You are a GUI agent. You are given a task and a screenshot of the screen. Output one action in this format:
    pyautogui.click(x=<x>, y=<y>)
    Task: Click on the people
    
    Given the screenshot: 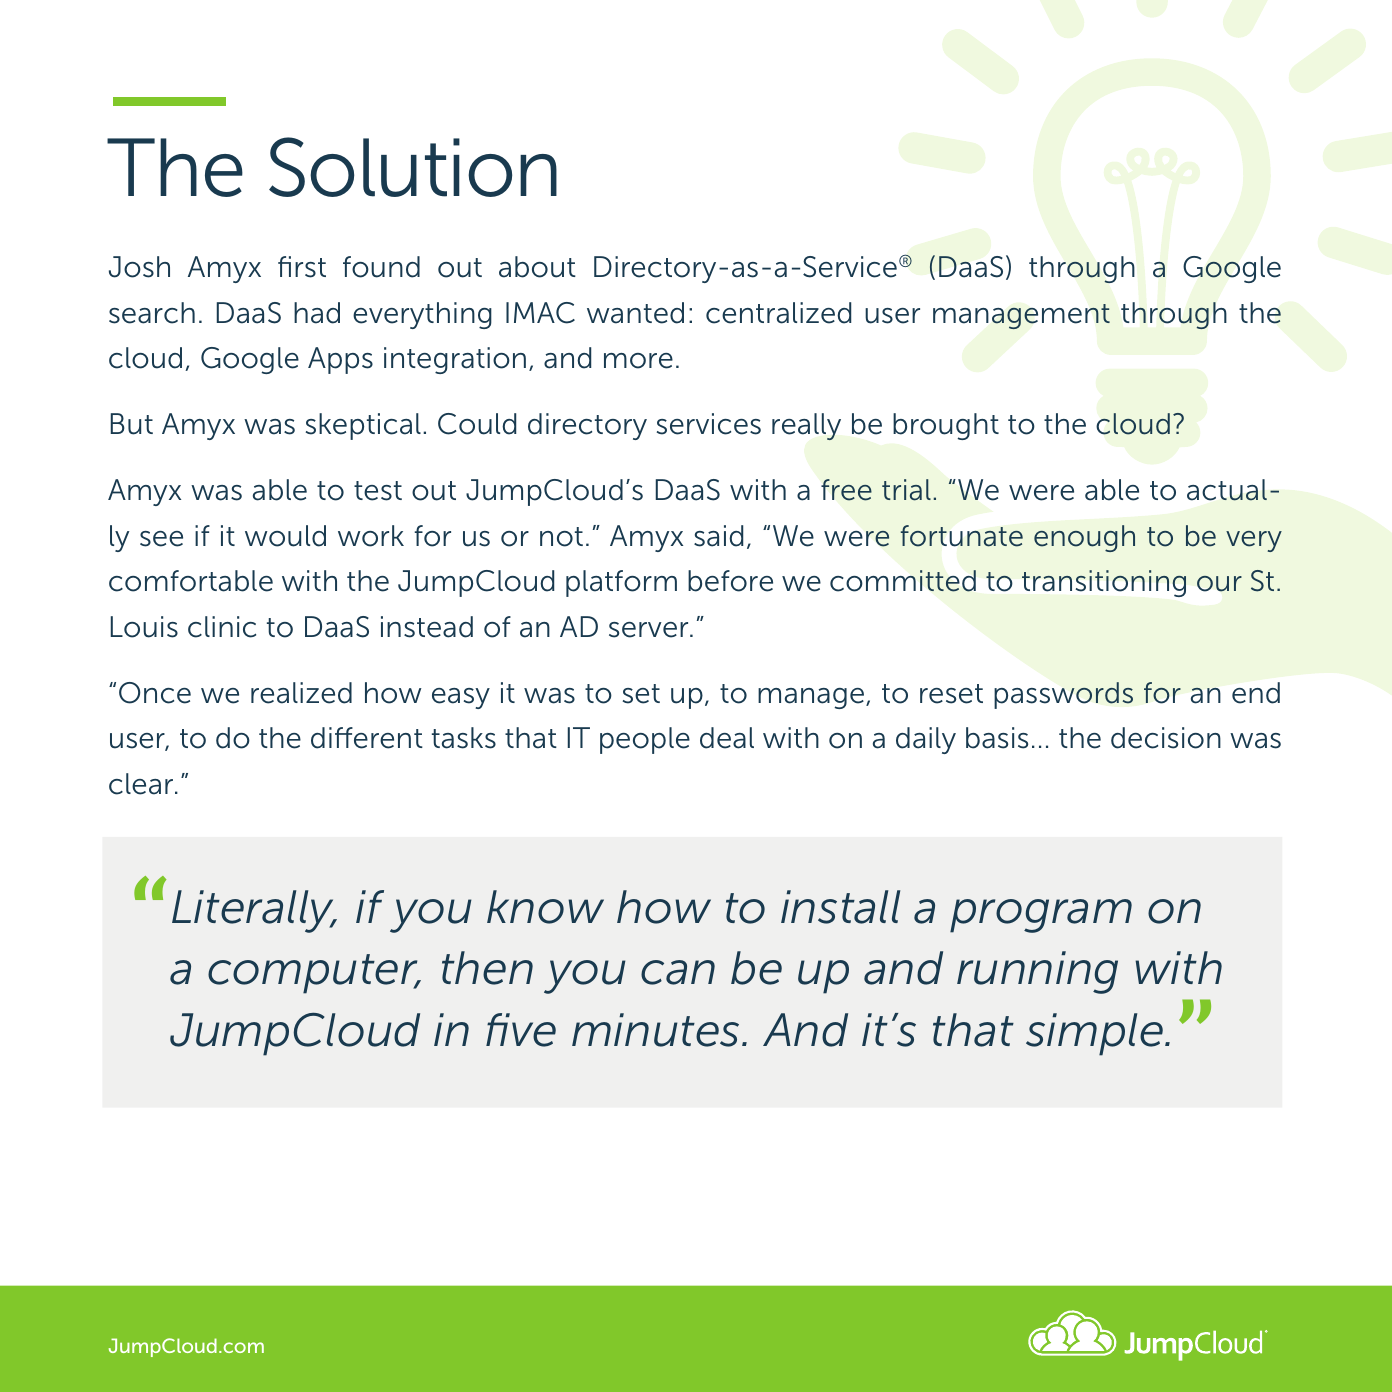 What is the action you would take?
    pyautogui.click(x=645, y=740)
